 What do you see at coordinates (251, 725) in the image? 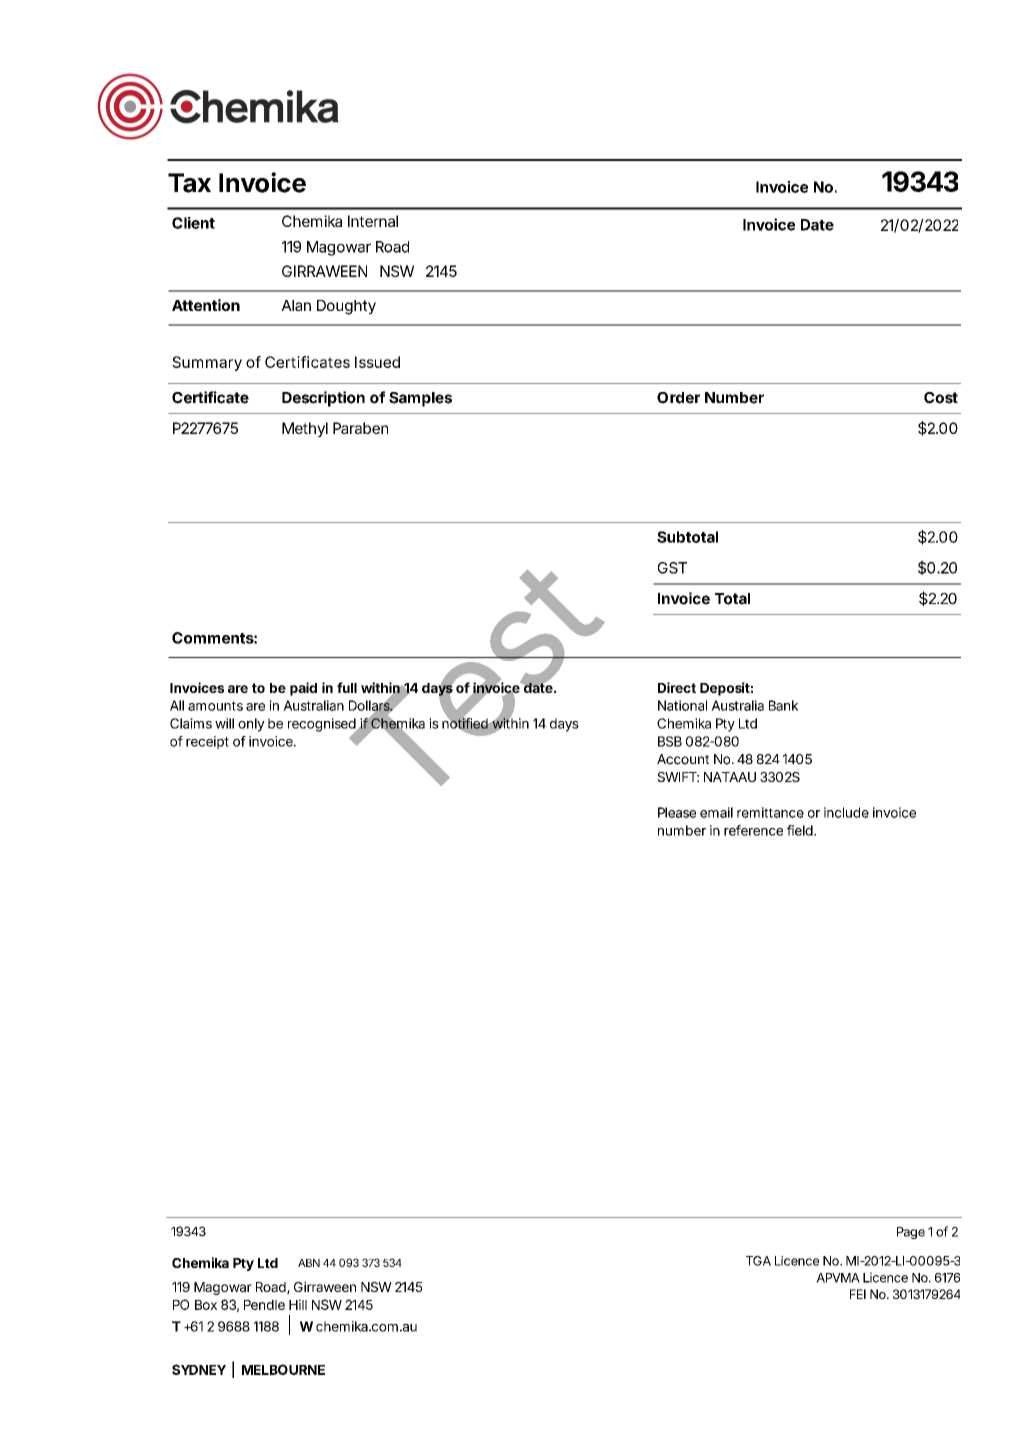
I see `only` at bounding box center [251, 725].
